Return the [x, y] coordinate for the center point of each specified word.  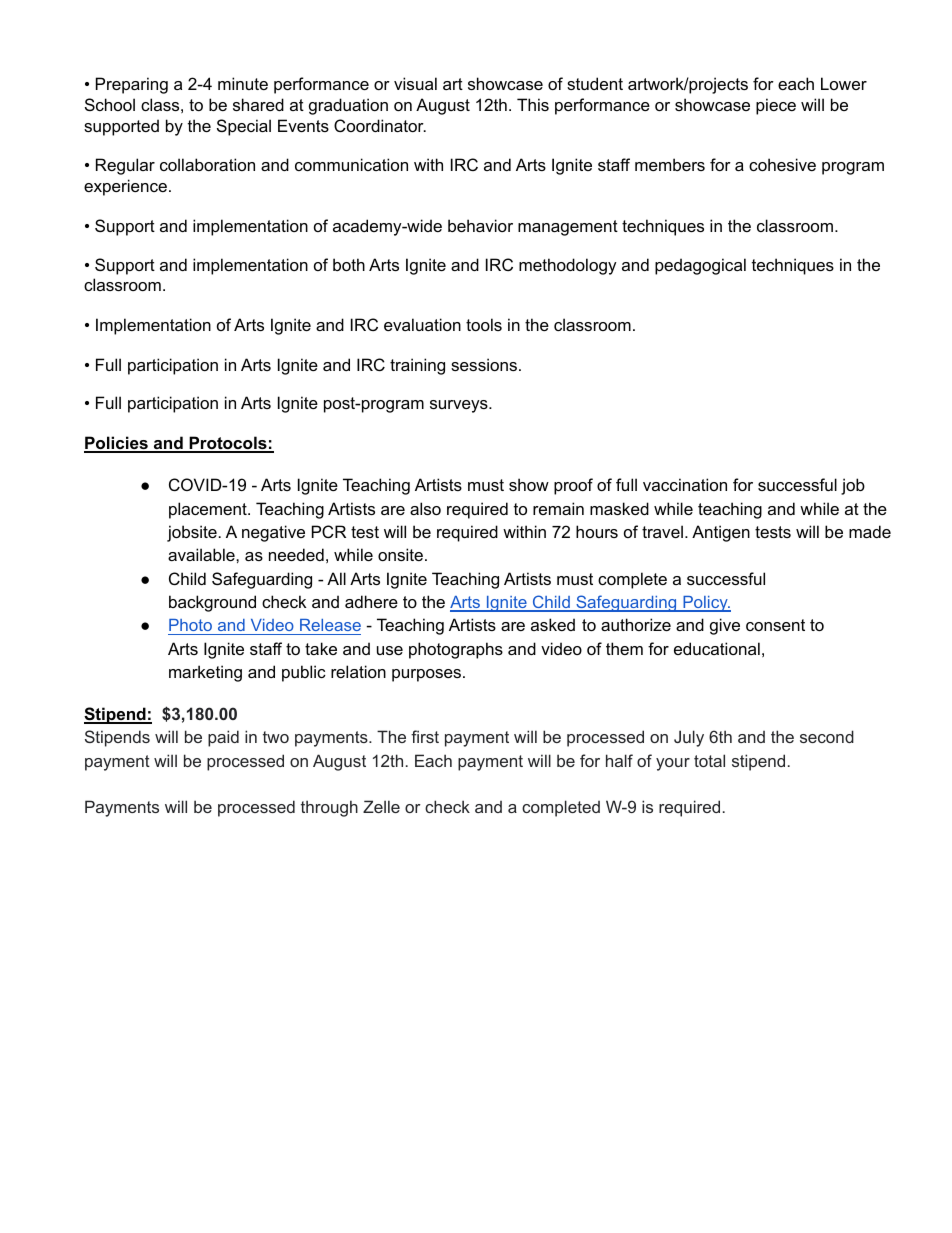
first [425, 736]
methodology [568, 266]
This [533, 104]
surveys [460, 406]
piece [776, 106]
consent [775, 625]
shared [258, 104]
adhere [371, 601]
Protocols [228, 444]
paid [223, 738]
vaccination [685, 484]
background [212, 603]
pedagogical [700, 266]
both [349, 264]
